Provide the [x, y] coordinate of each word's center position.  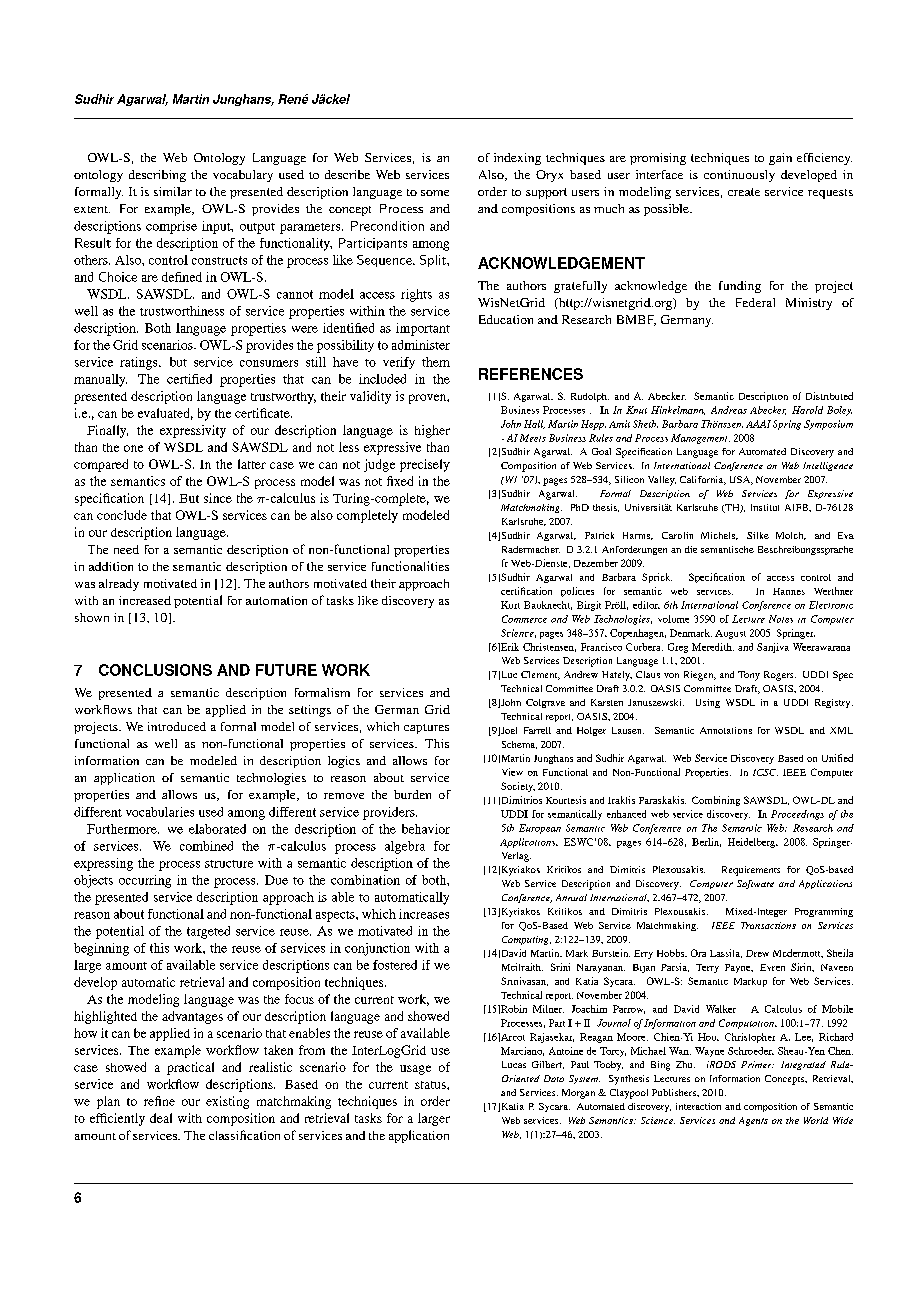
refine [159, 1101]
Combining [716, 801]
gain [780, 159]
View [512, 772]
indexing [517, 159]
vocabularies [160, 812]
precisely [425, 465]
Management [700, 439]
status [431, 1085]
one [133, 448]
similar [173, 191]
